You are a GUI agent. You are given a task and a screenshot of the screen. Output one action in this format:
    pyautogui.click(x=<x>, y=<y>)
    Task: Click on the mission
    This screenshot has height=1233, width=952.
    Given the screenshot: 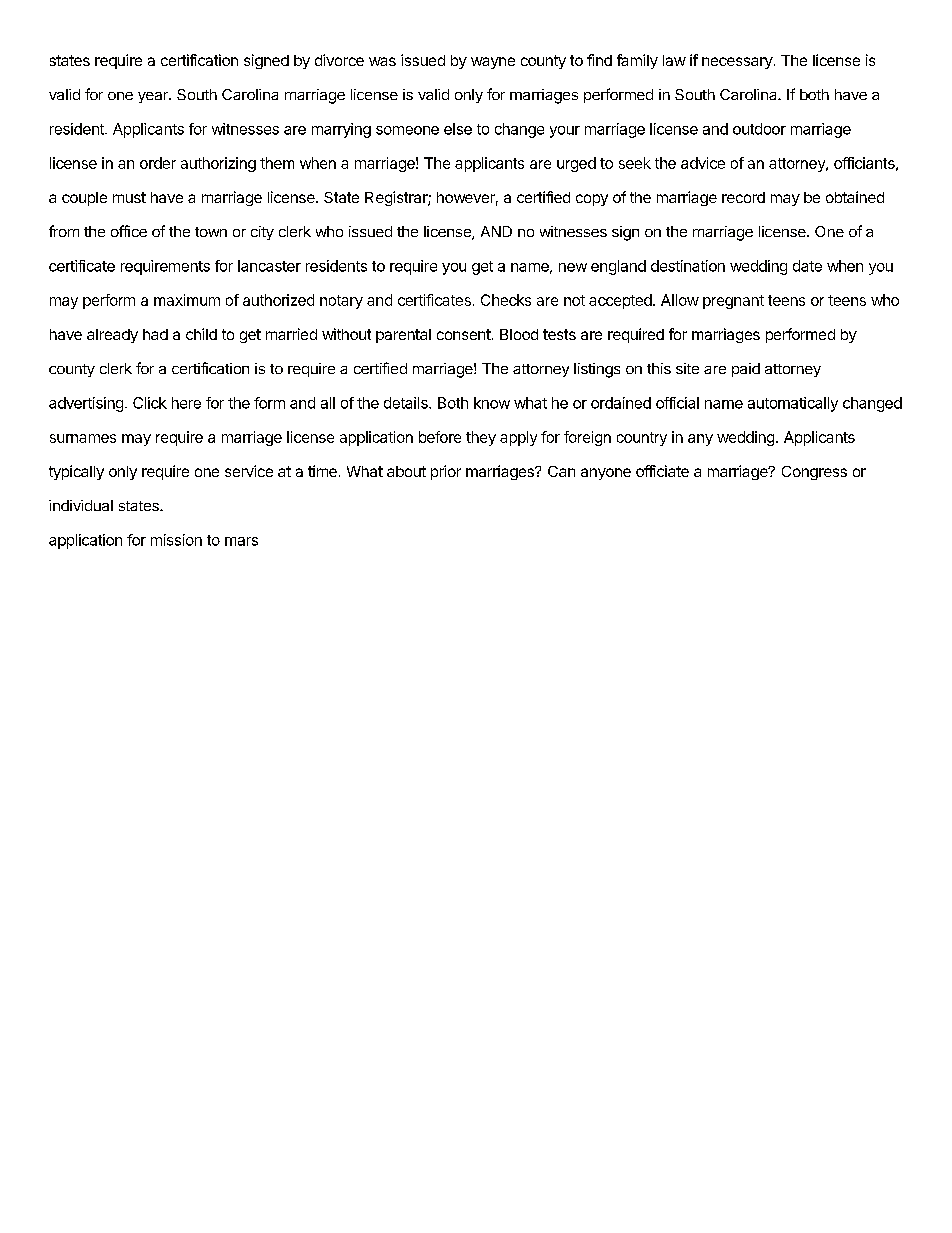 What is the action you would take?
    pyautogui.click(x=176, y=540)
